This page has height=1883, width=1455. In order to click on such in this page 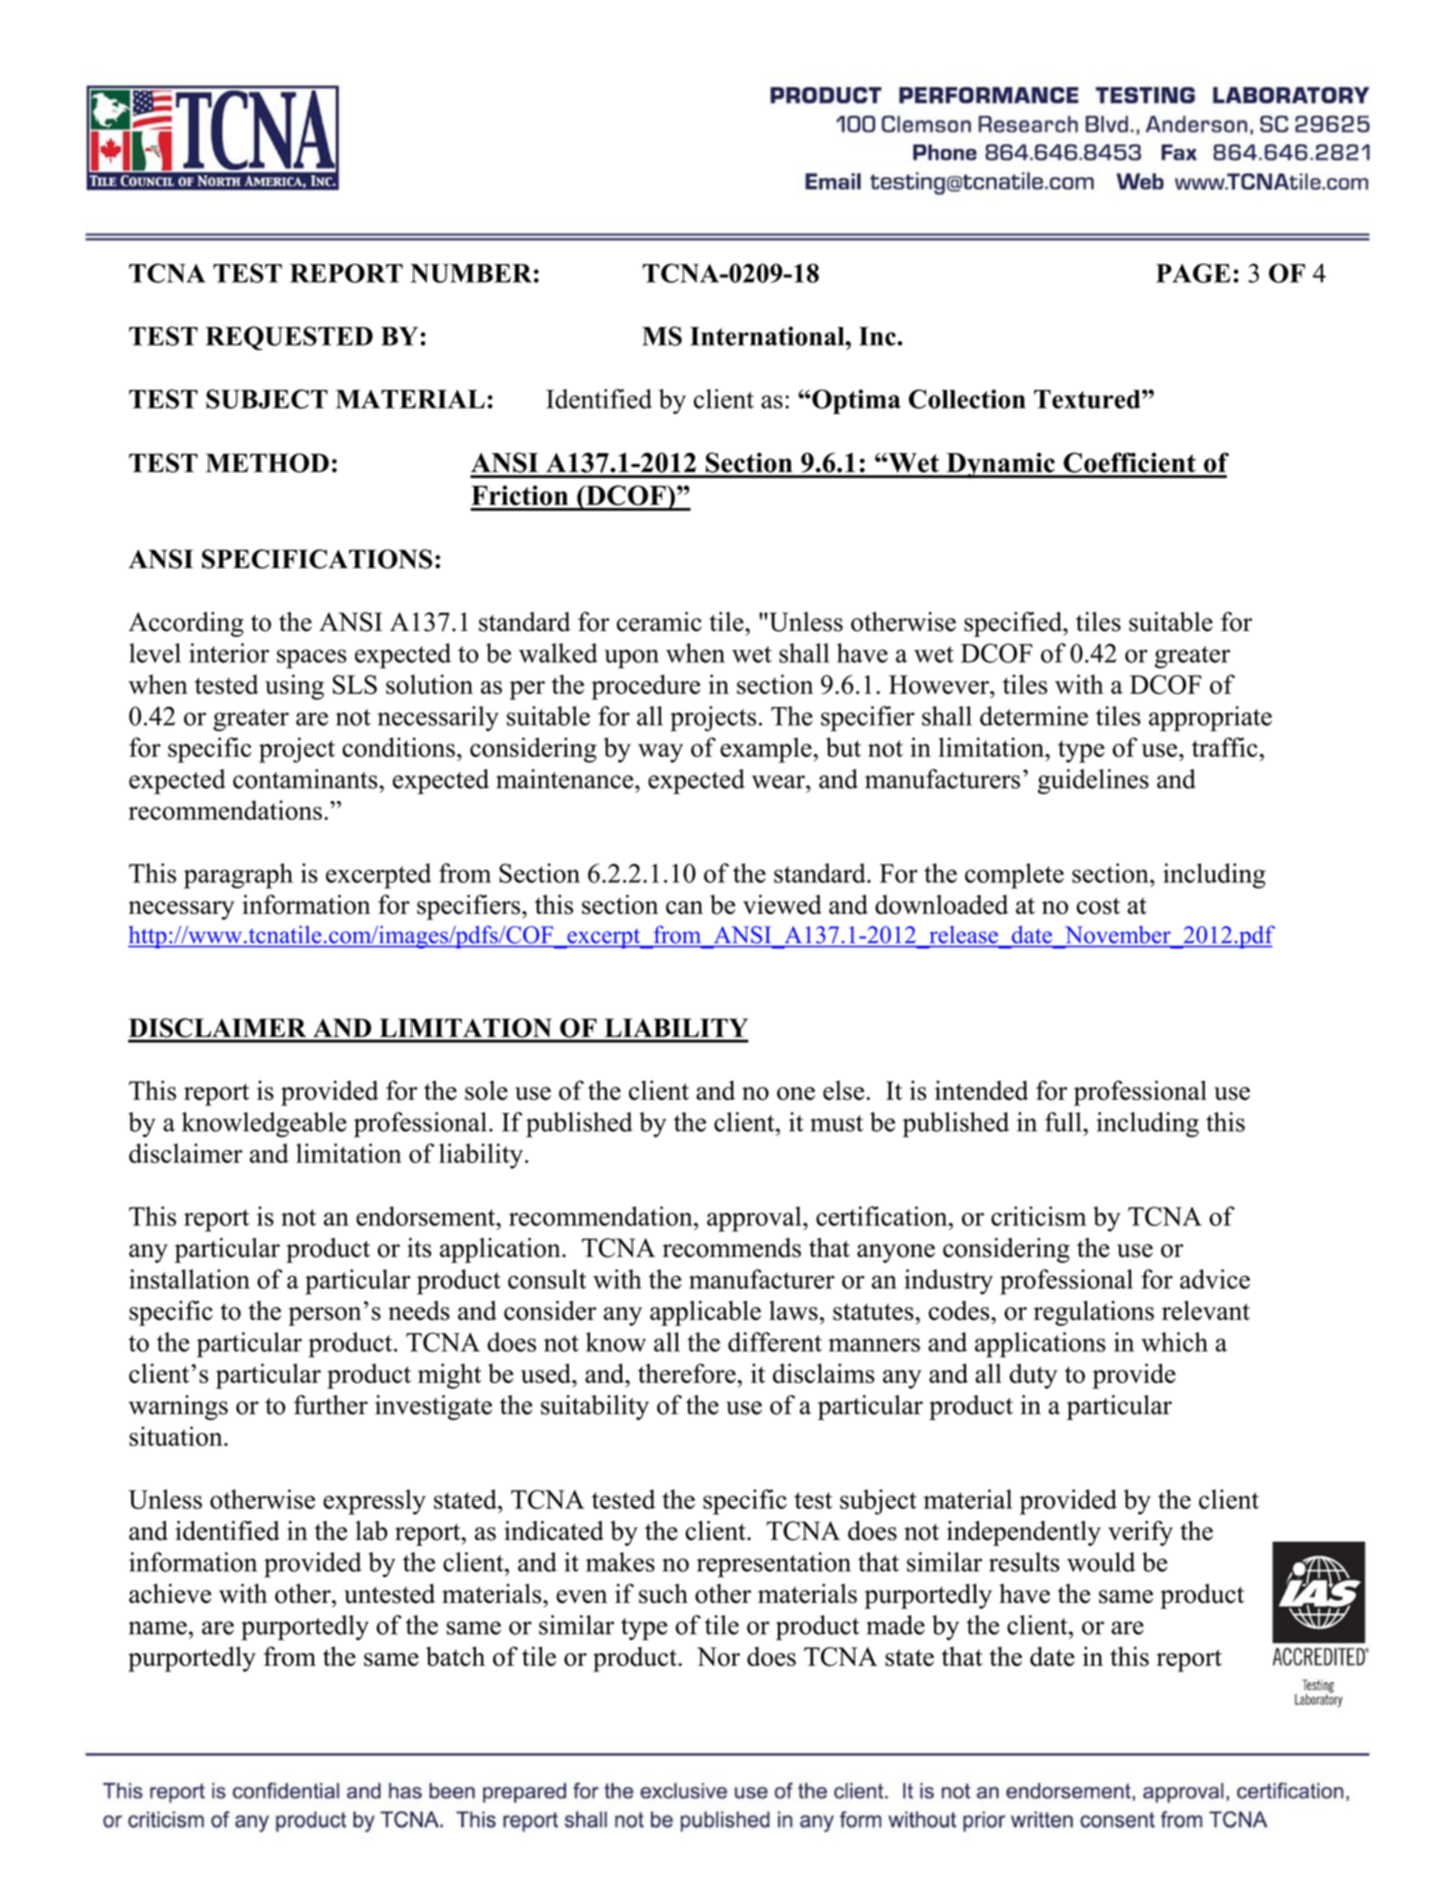, I will do `click(663, 1594)`.
